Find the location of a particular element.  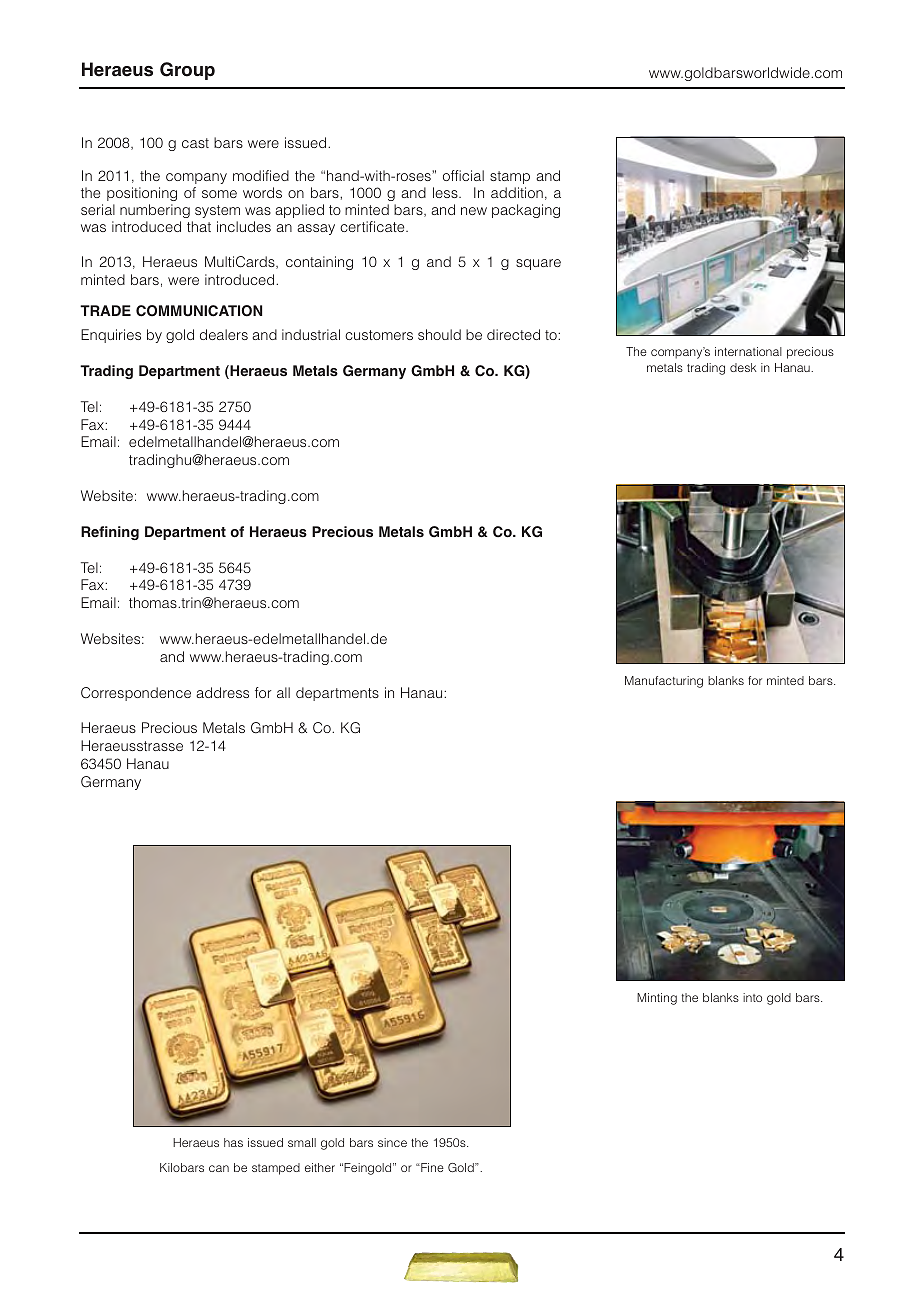

official is located at coordinates (463, 175).
